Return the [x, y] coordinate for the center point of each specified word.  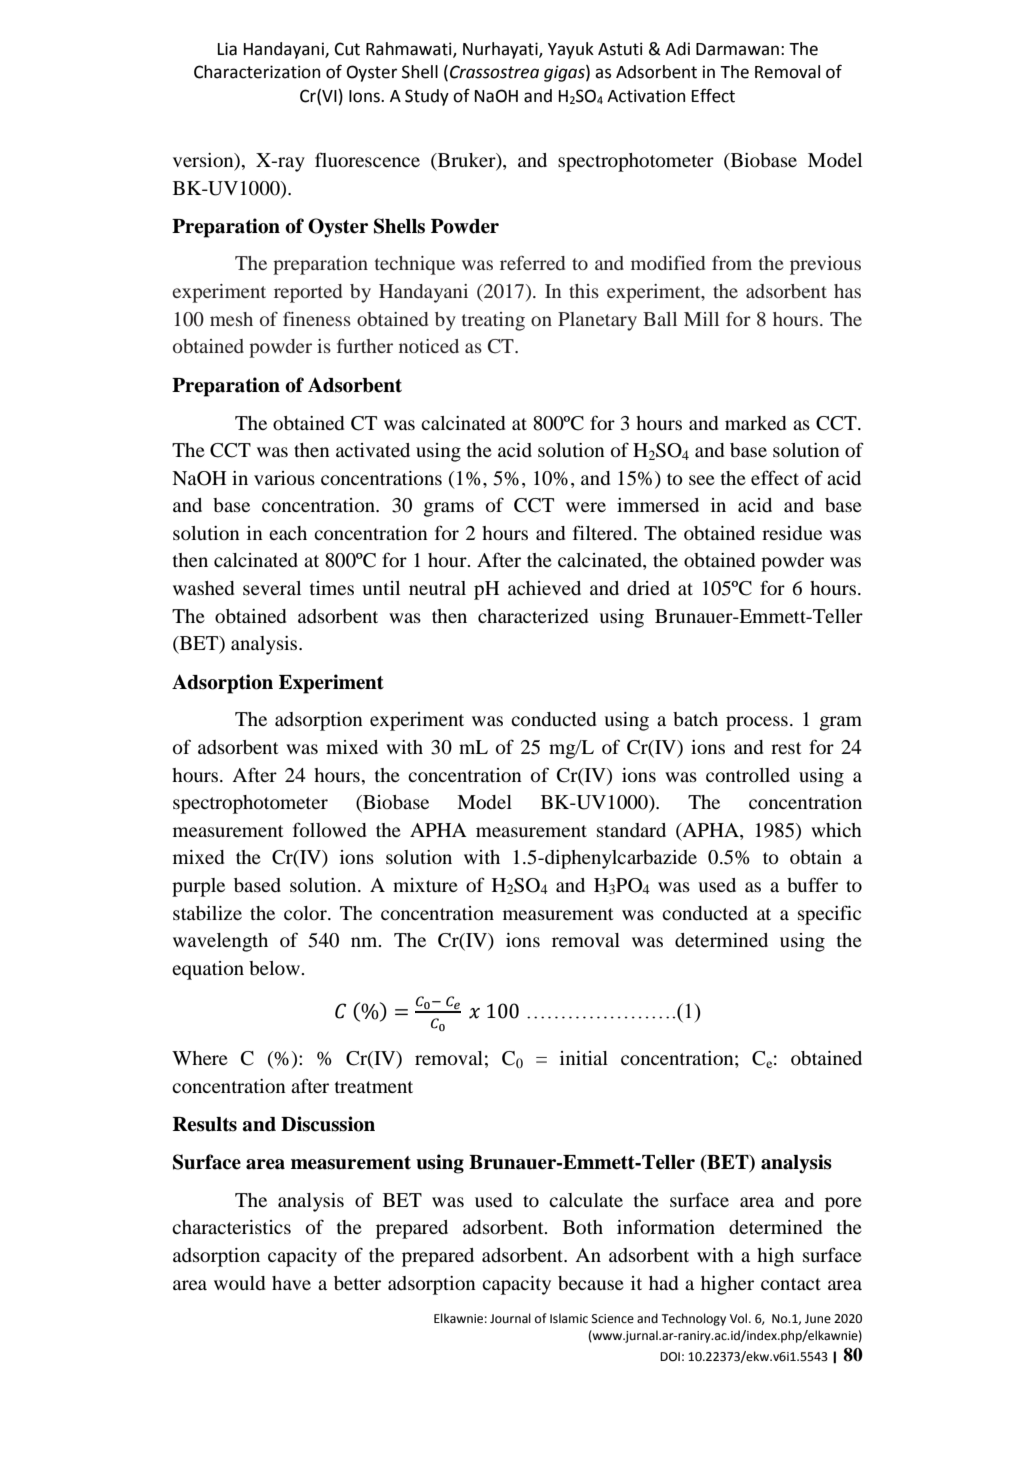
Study [427, 97]
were [586, 507]
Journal [510, 1318]
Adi [677, 49]
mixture [425, 885]
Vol [740, 1318]
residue [792, 533]
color [306, 913]
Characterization [257, 72]
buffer [812, 884]
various [284, 478]
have [291, 1283]
